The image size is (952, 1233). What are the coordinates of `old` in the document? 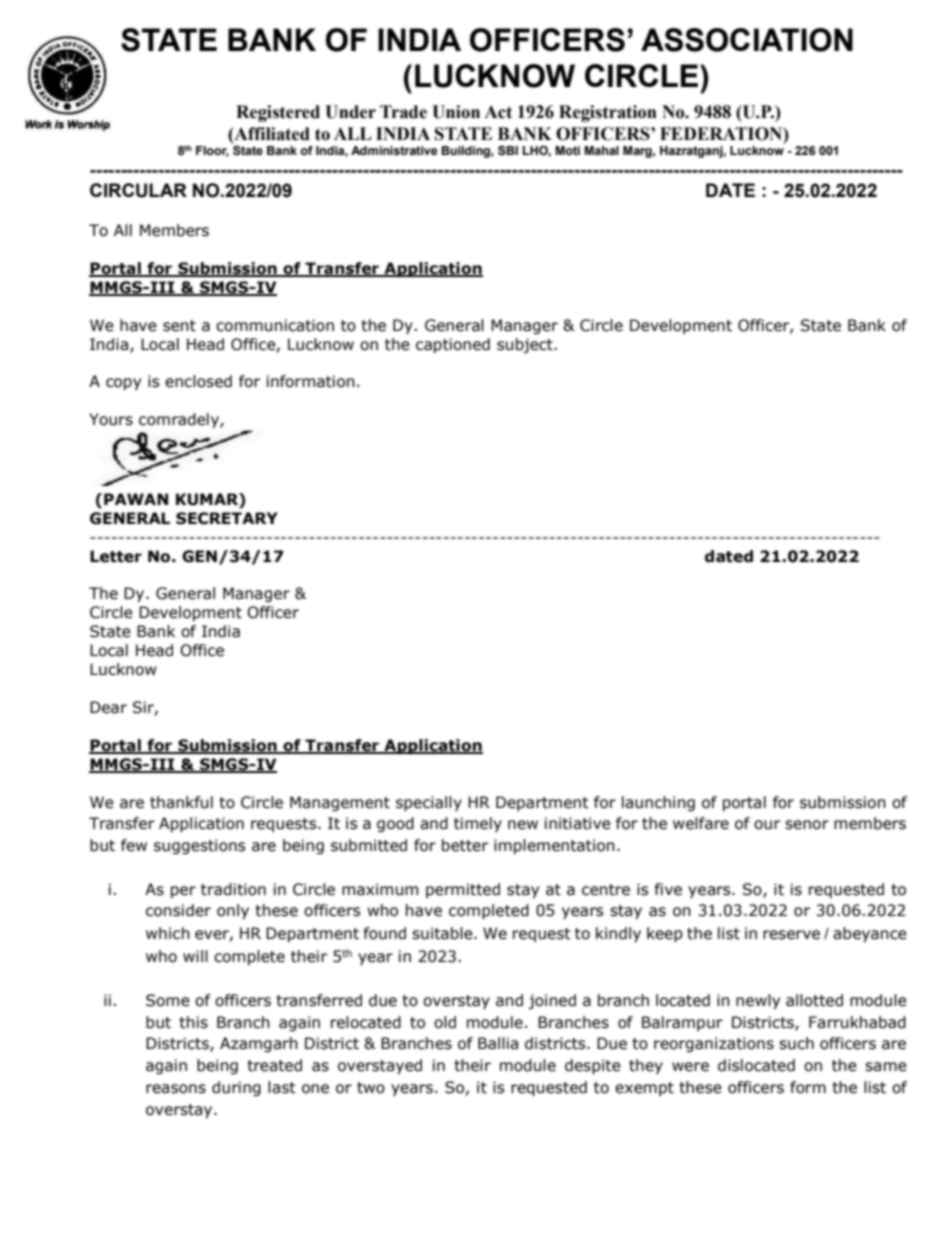 It's located at (445, 1022).
